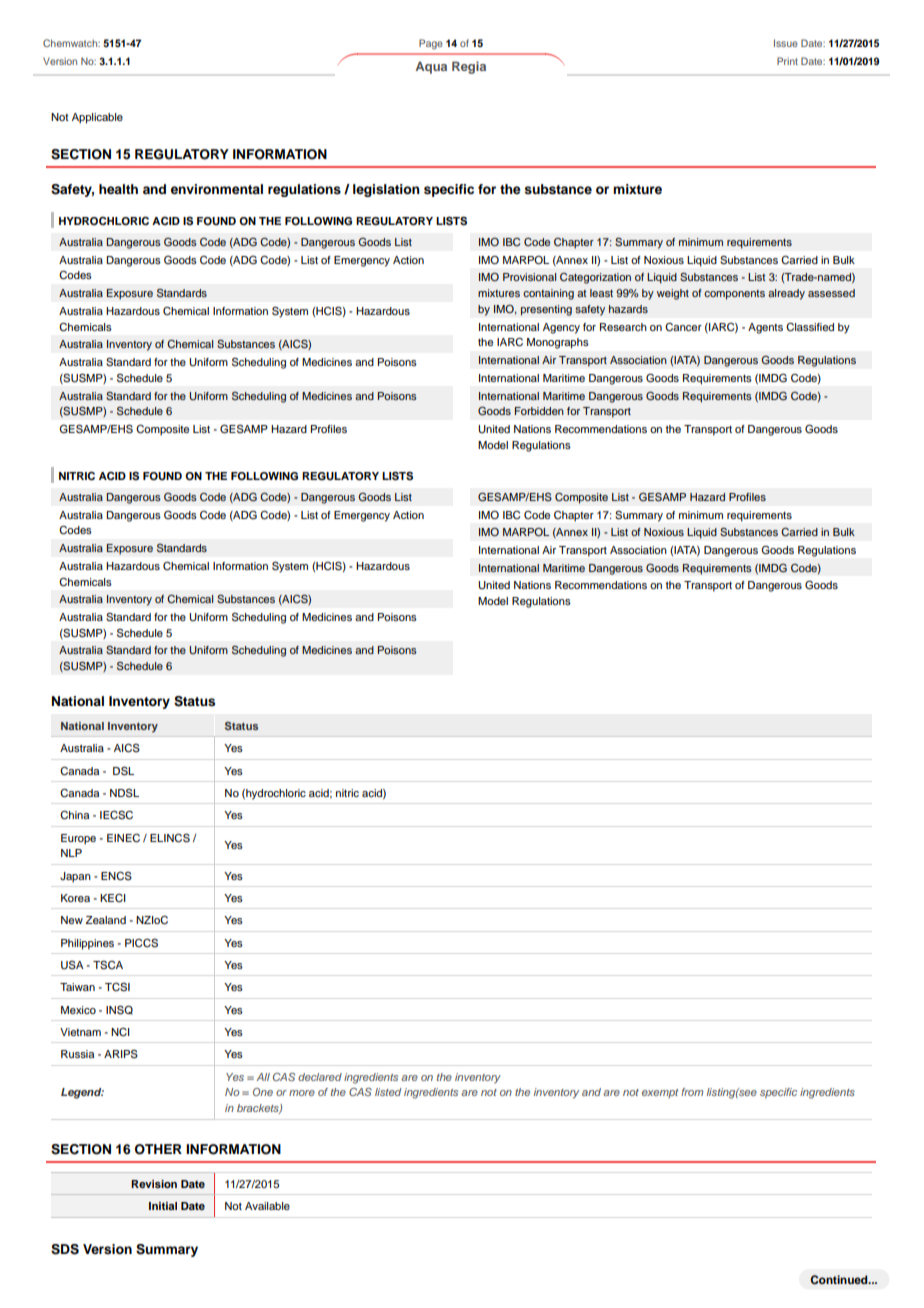 The image size is (924, 1308). I want to click on Zealand, so click(105, 920).
